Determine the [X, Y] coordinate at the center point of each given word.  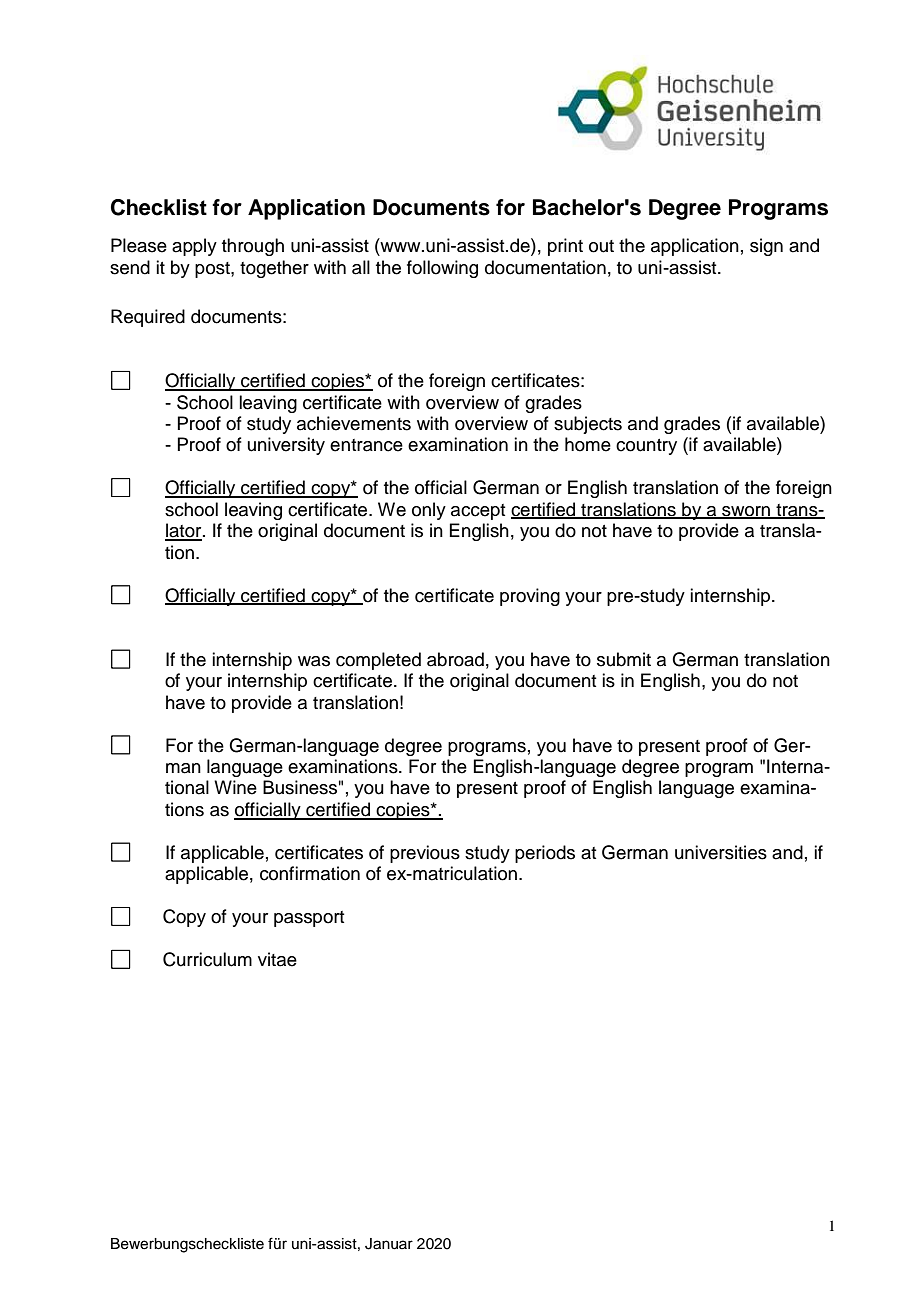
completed [378, 661]
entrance [366, 445]
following [442, 269]
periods [545, 854]
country [646, 447]
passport [309, 919]
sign [766, 247]
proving [530, 597]
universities [721, 852]
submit [624, 659]
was [314, 661]
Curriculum [207, 959]
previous [425, 854]
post [213, 270]
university [286, 446]
